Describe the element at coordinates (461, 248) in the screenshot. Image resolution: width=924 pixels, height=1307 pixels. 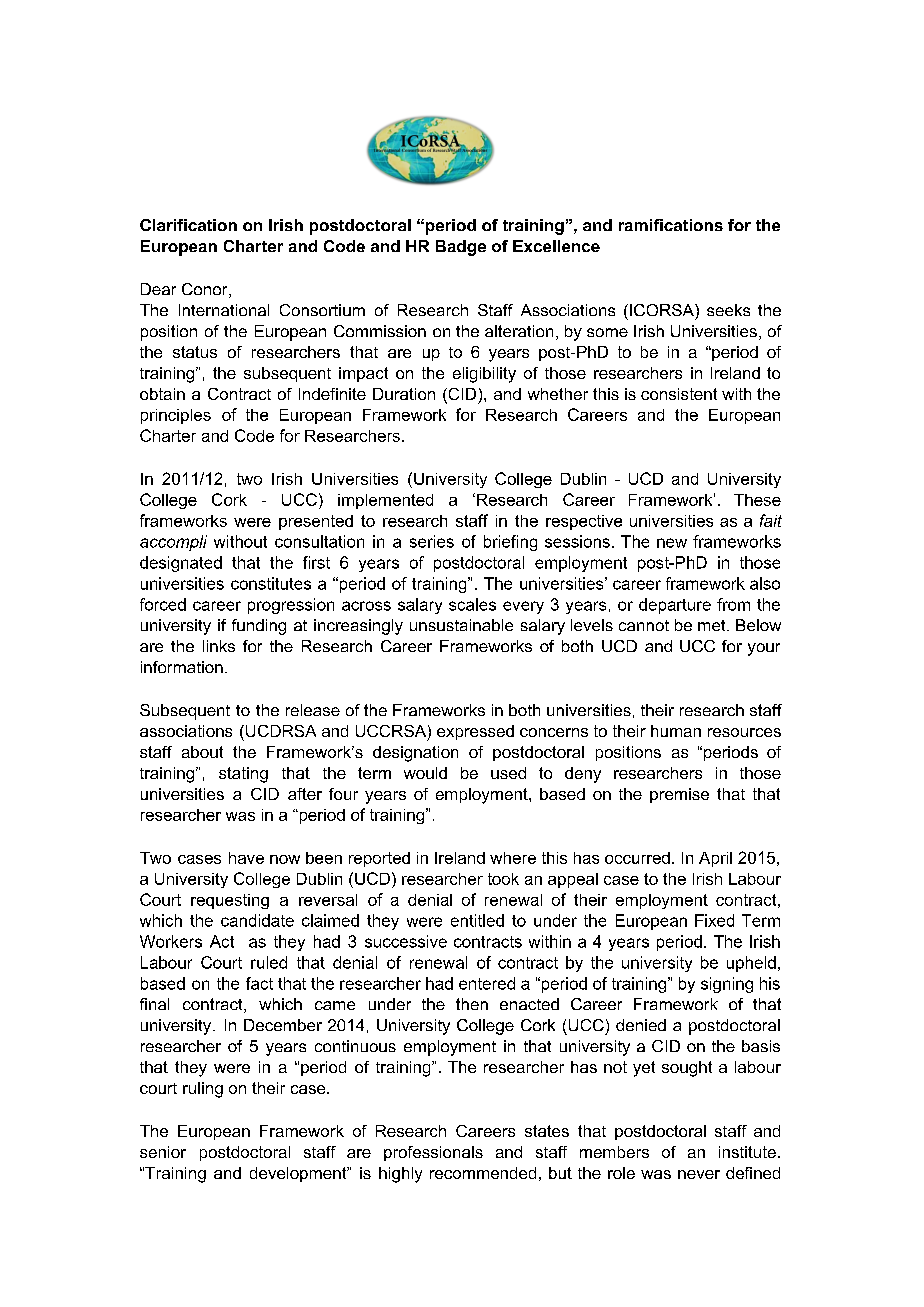
I see `Badge` at that location.
